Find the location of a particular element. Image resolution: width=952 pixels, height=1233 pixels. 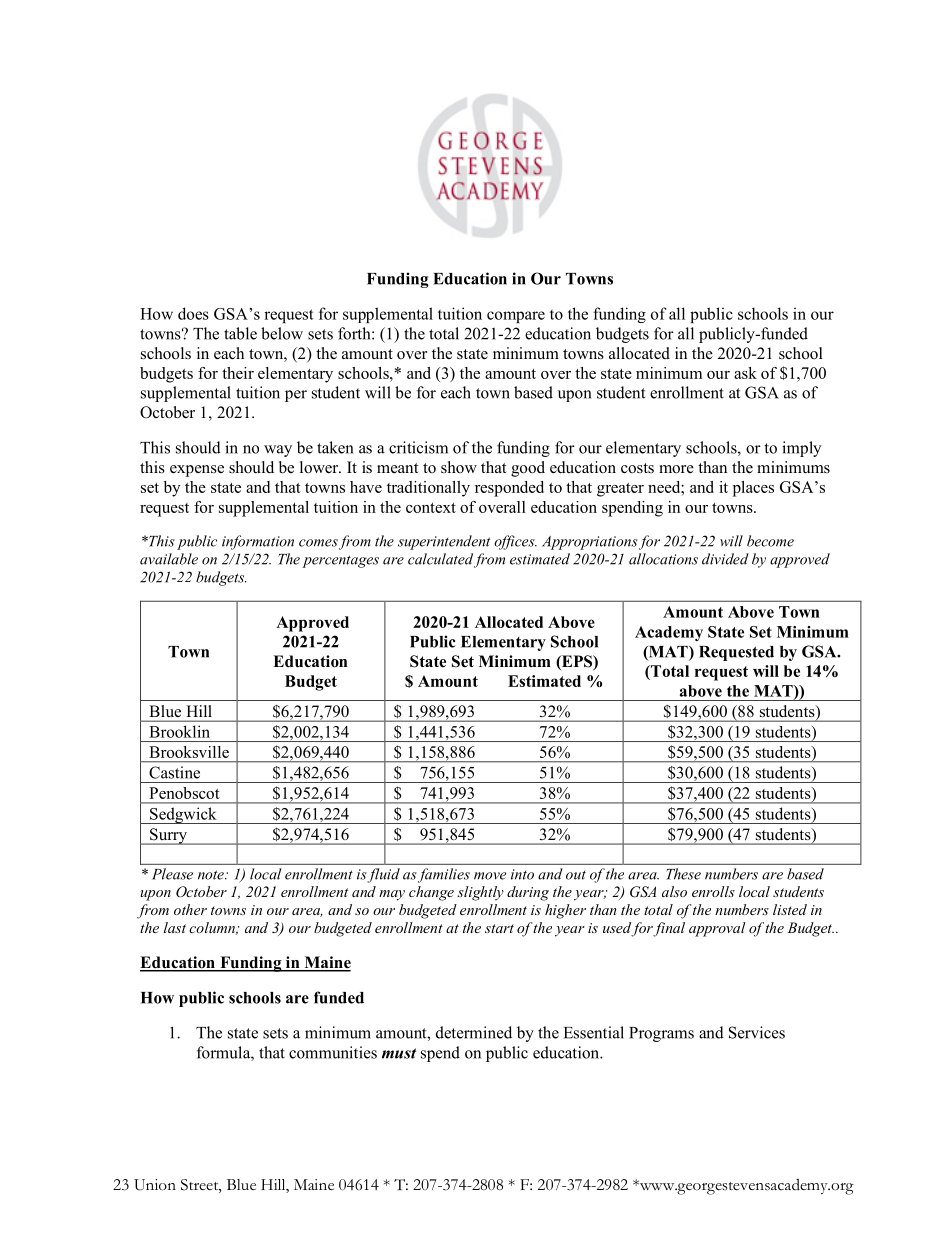

Sedgwick is located at coordinates (183, 815).
